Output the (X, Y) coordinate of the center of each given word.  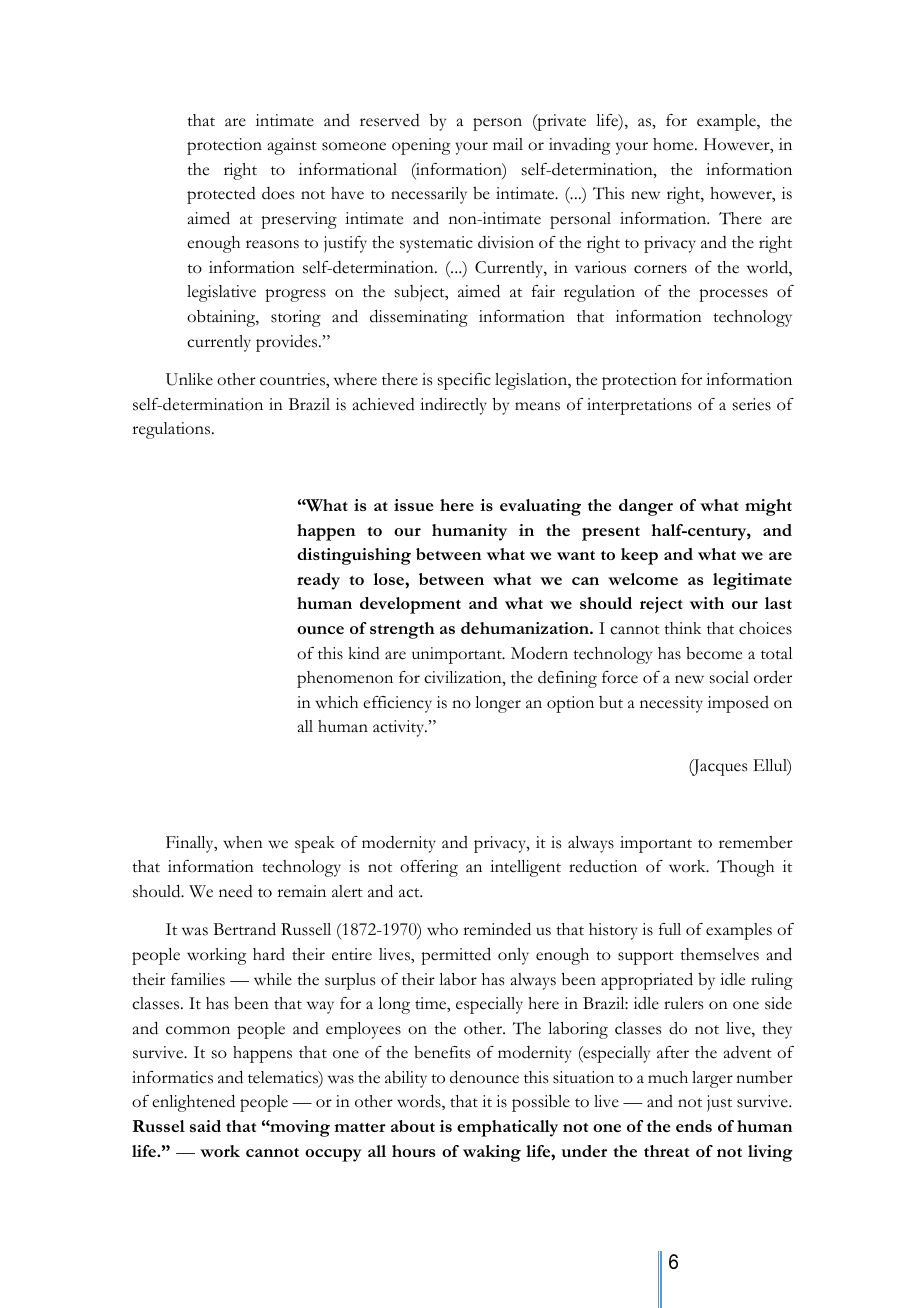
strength (402, 630)
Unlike (189, 379)
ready (318, 581)
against (292, 146)
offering (429, 868)
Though (745, 868)
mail (508, 144)
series (752, 404)
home (674, 144)
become (714, 653)
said (205, 1126)
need (236, 891)
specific (464, 381)
